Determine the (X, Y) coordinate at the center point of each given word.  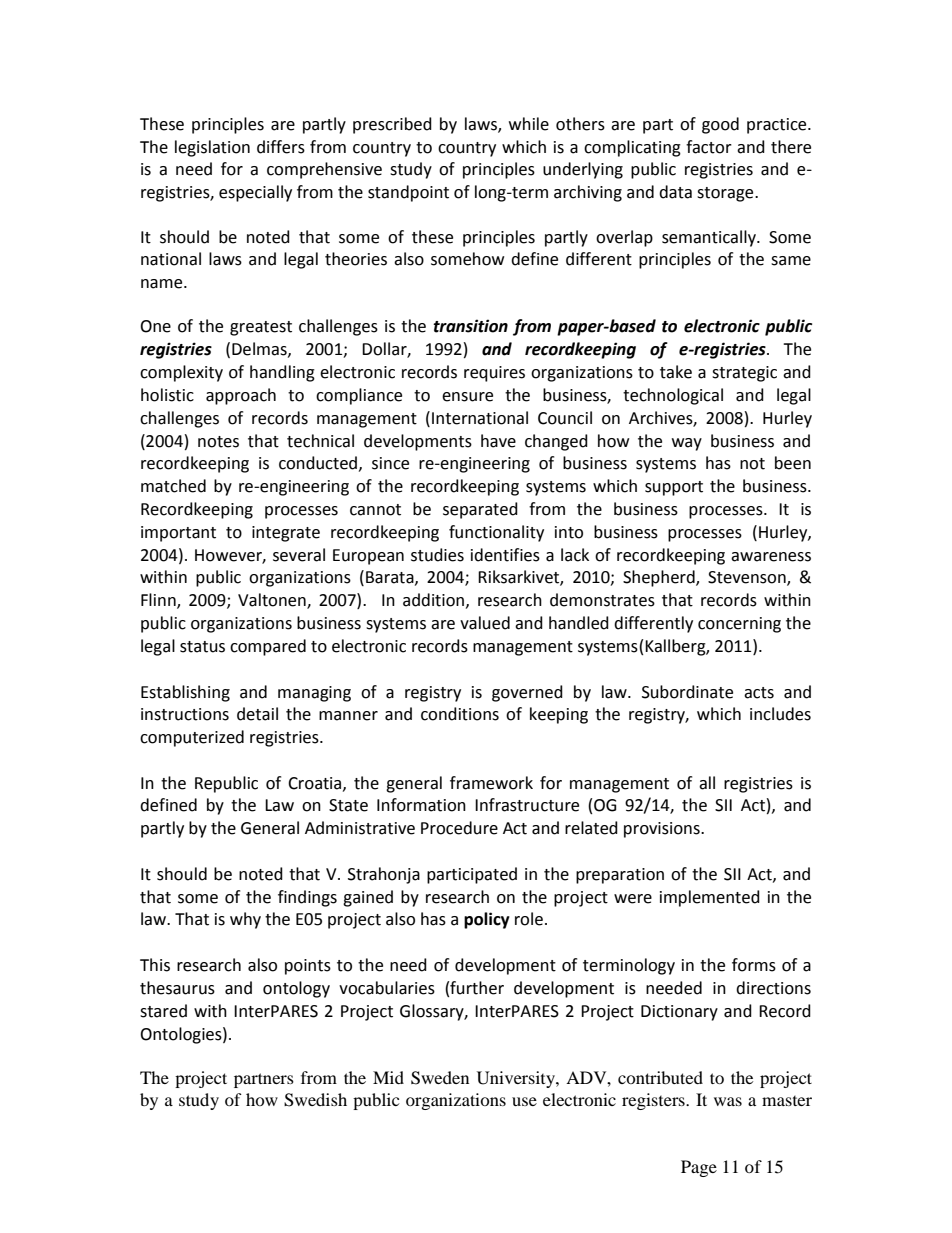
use (524, 1101)
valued (485, 623)
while (529, 124)
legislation (212, 148)
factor (709, 147)
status (202, 647)
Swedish (315, 1100)
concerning (739, 625)
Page (699, 1168)
